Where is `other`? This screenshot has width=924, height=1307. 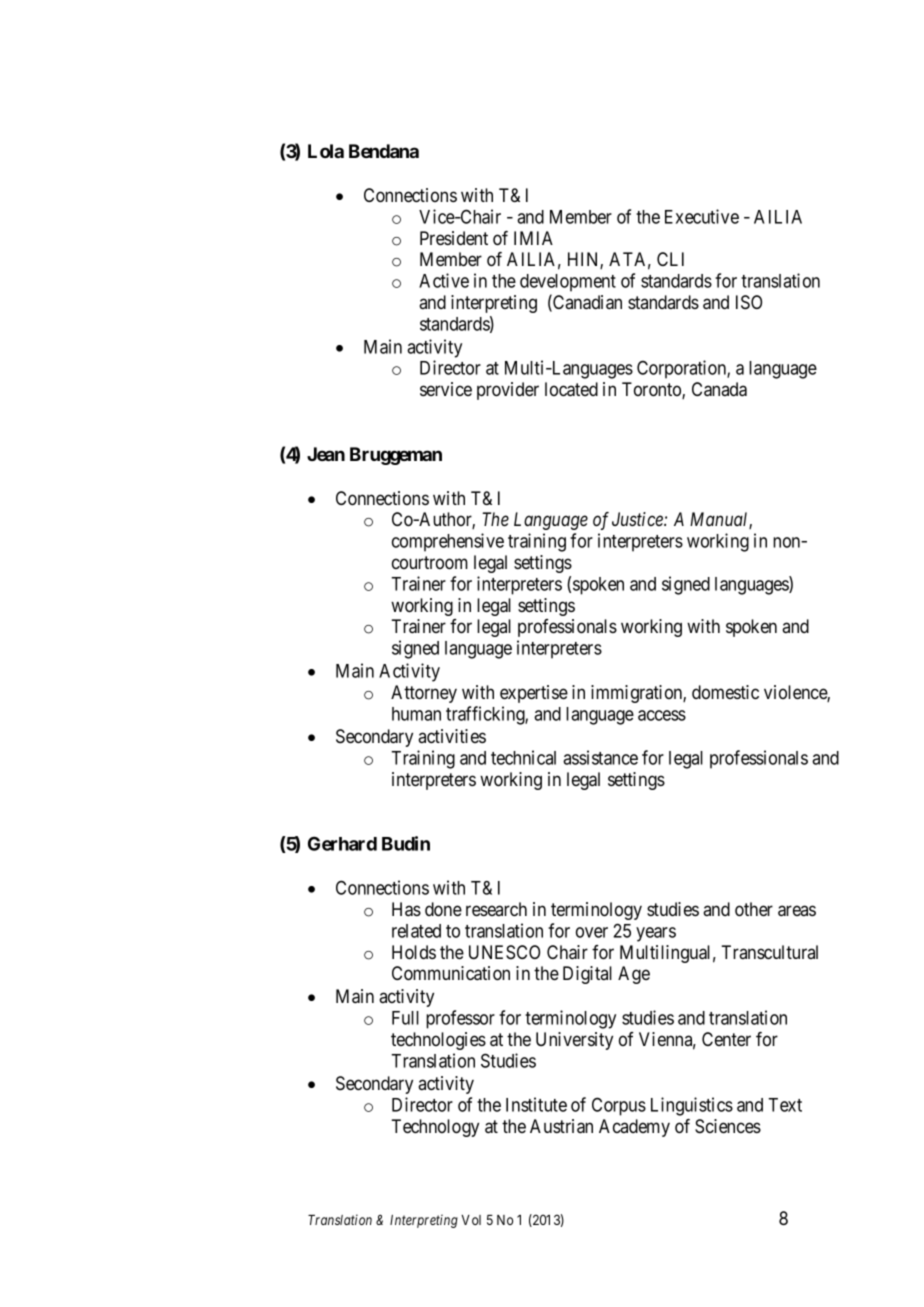
other is located at coordinates (754, 909).
